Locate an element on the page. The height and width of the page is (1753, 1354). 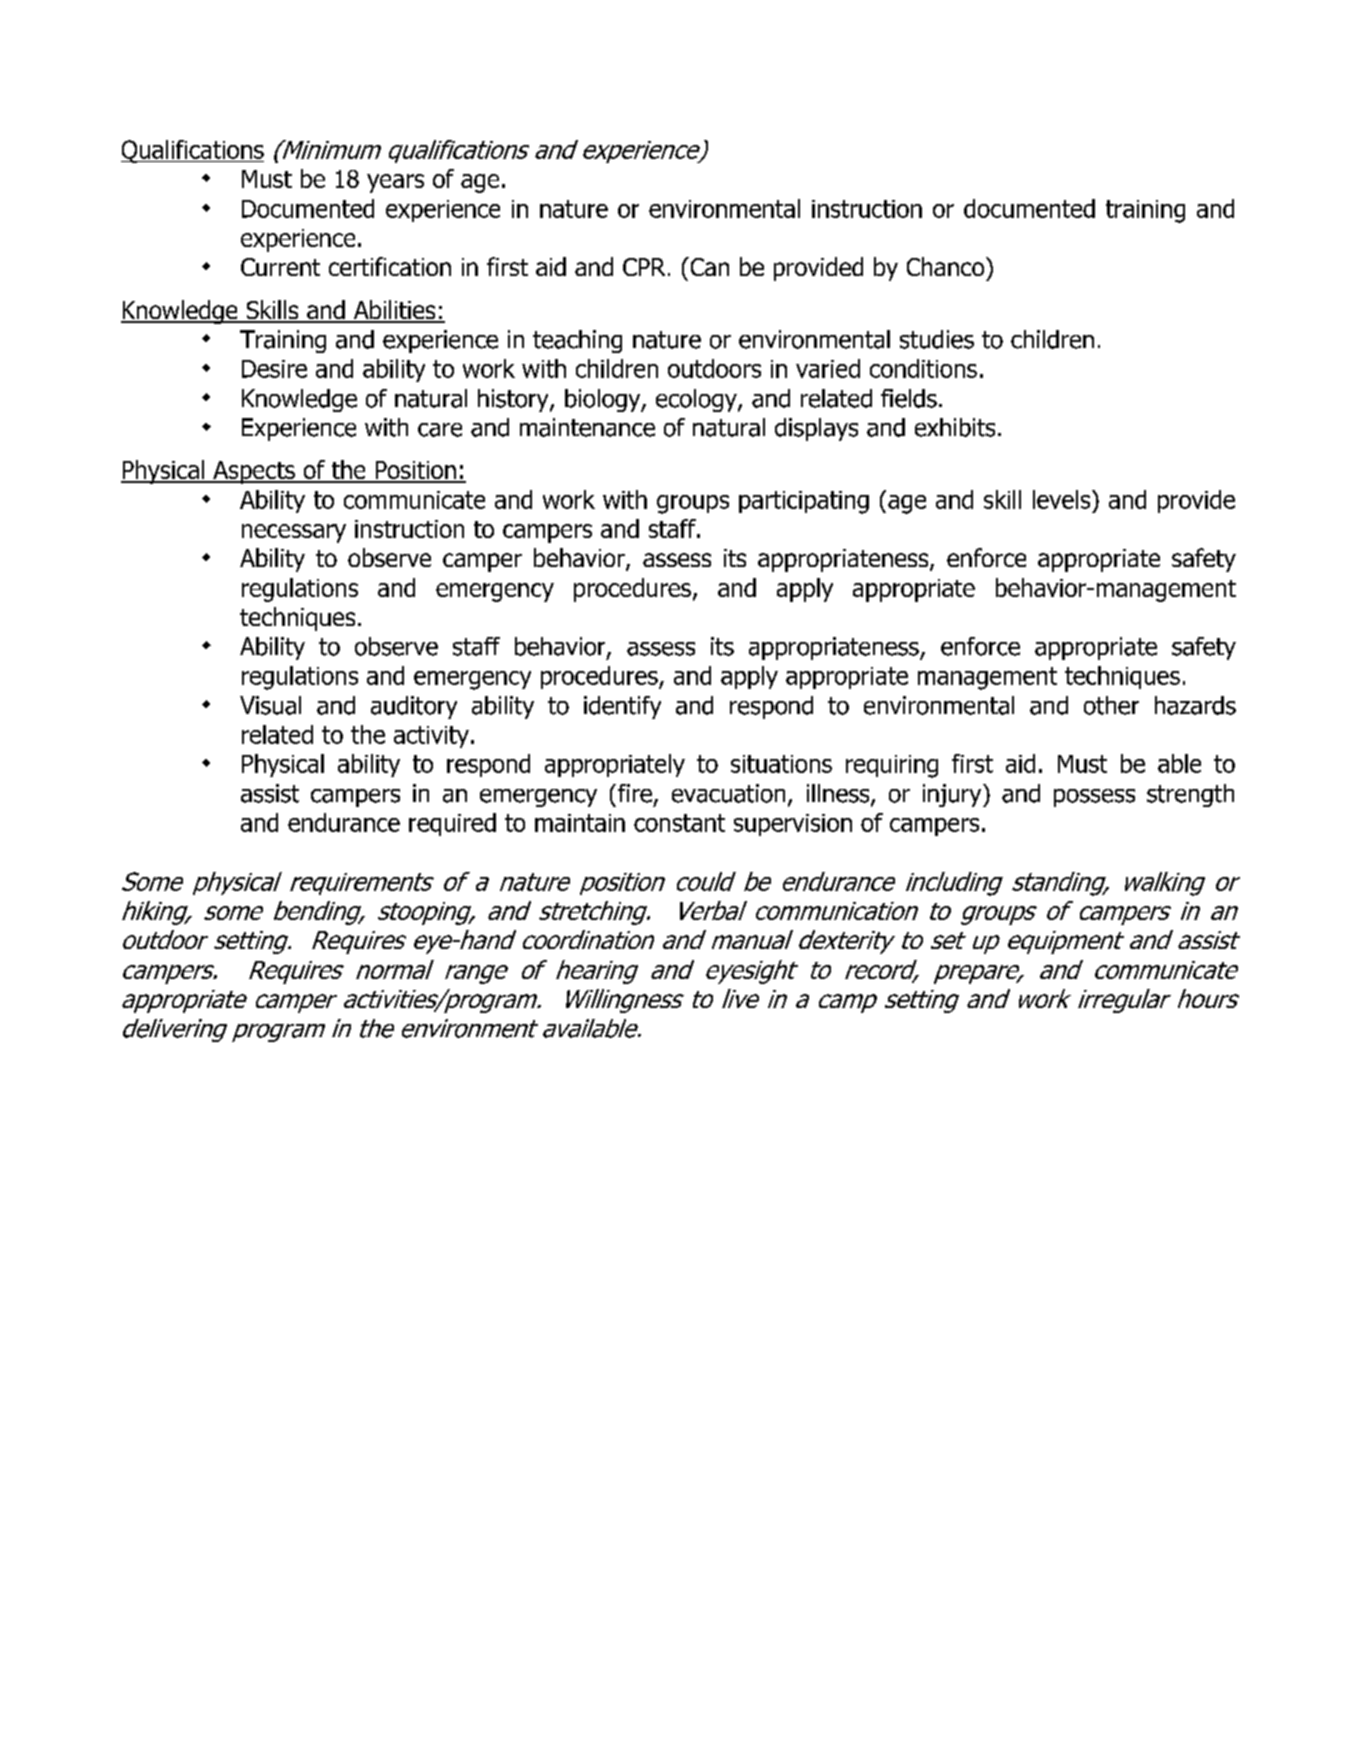
auditory is located at coordinates (414, 707).
